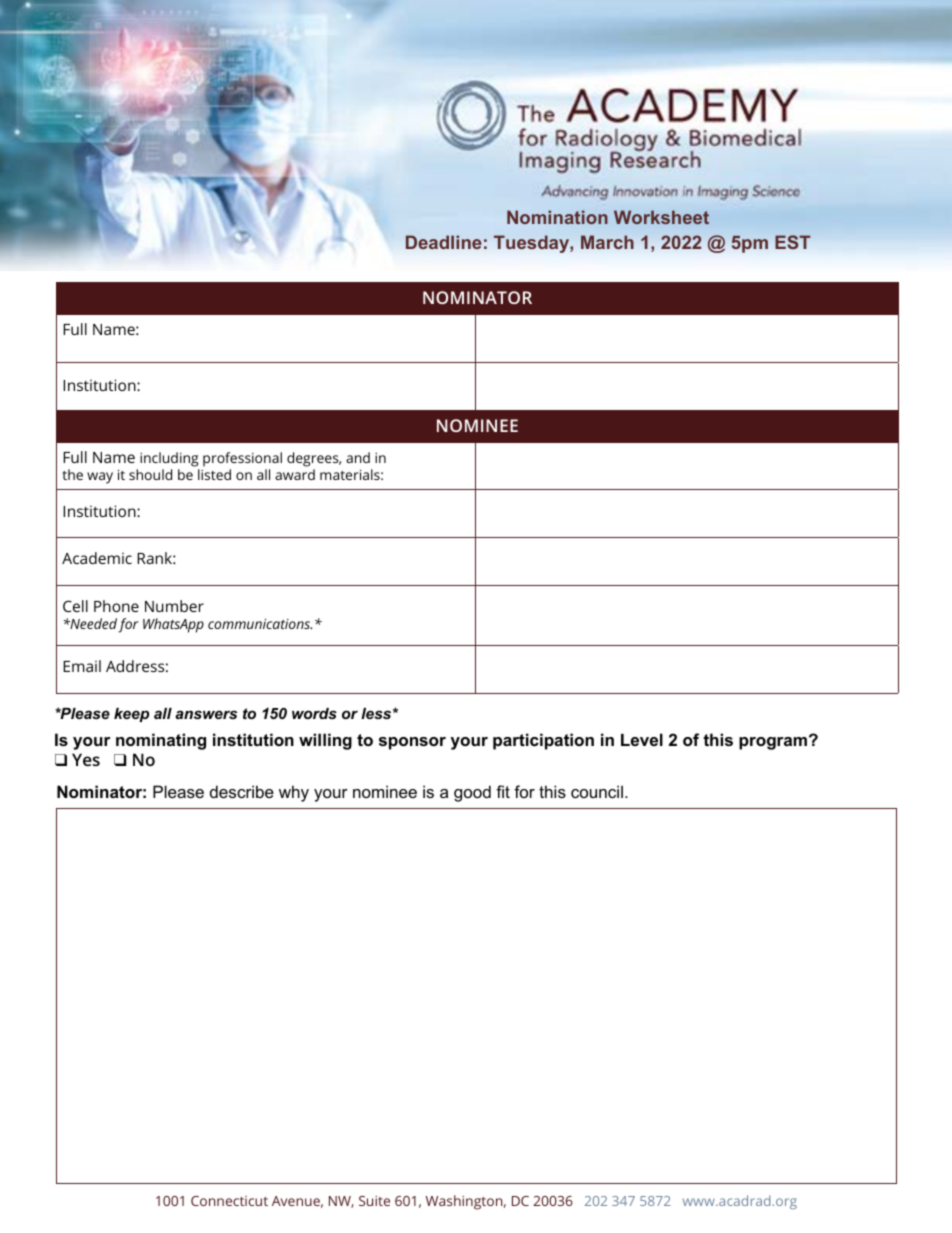 The image size is (952, 1233). I want to click on Deadline, so click(444, 242).
